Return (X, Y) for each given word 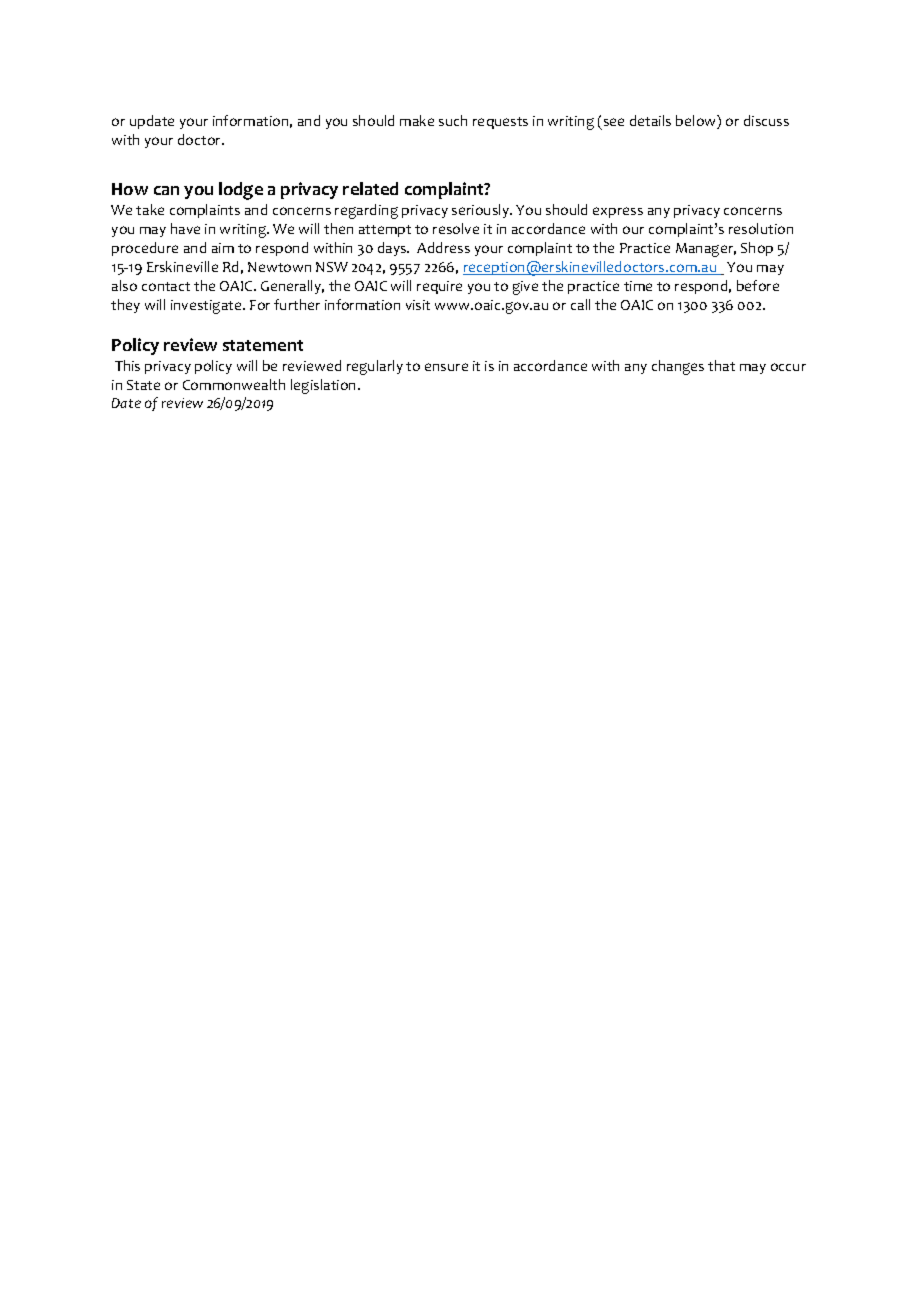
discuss (766, 120)
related (370, 188)
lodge (241, 191)
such (453, 120)
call (580, 304)
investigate (207, 307)
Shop (757, 249)
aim (223, 248)
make (417, 120)
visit (418, 305)
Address (443, 247)
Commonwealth (234, 384)
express (618, 212)
